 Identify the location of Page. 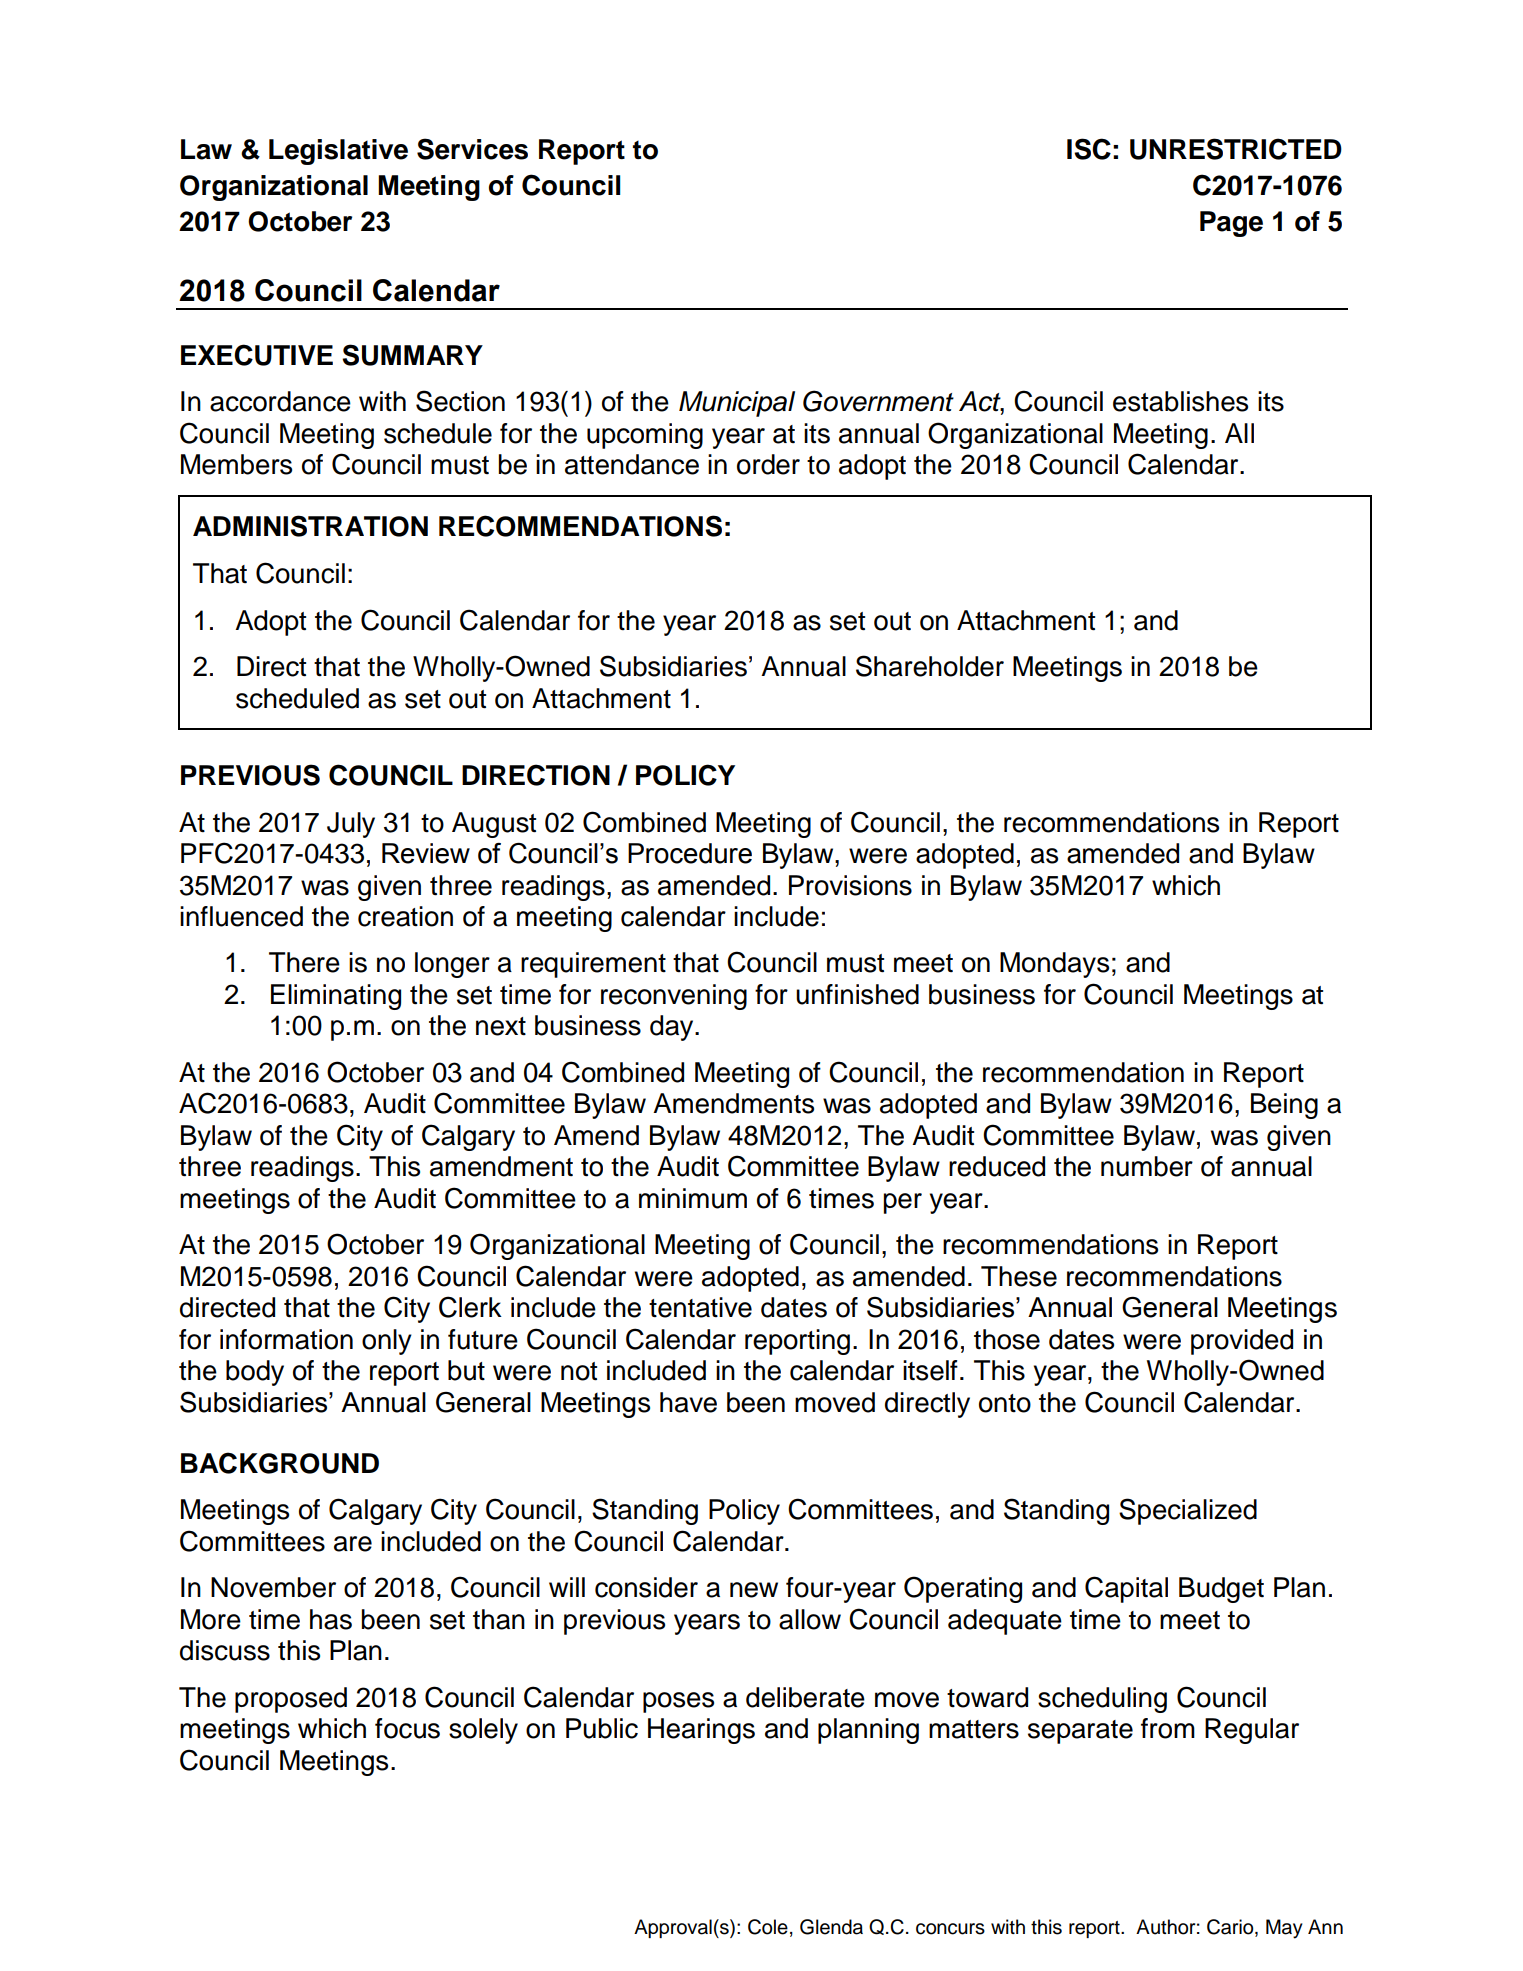
(1231, 224).
